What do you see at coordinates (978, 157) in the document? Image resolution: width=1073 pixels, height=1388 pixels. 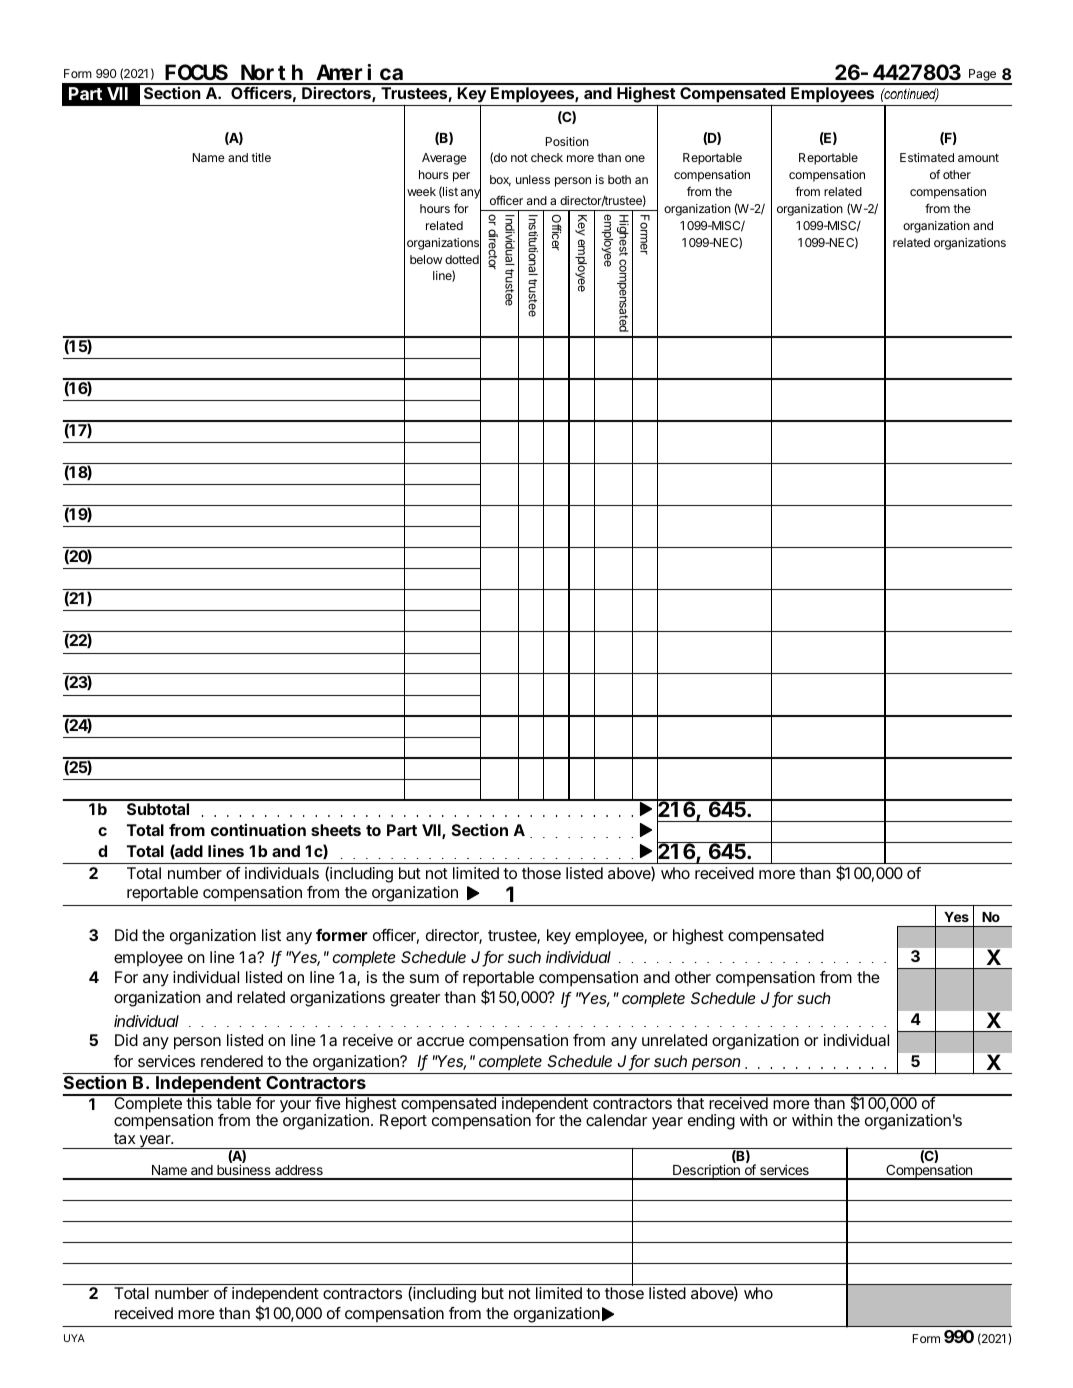 I see `amount` at bounding box center [978, 157].
